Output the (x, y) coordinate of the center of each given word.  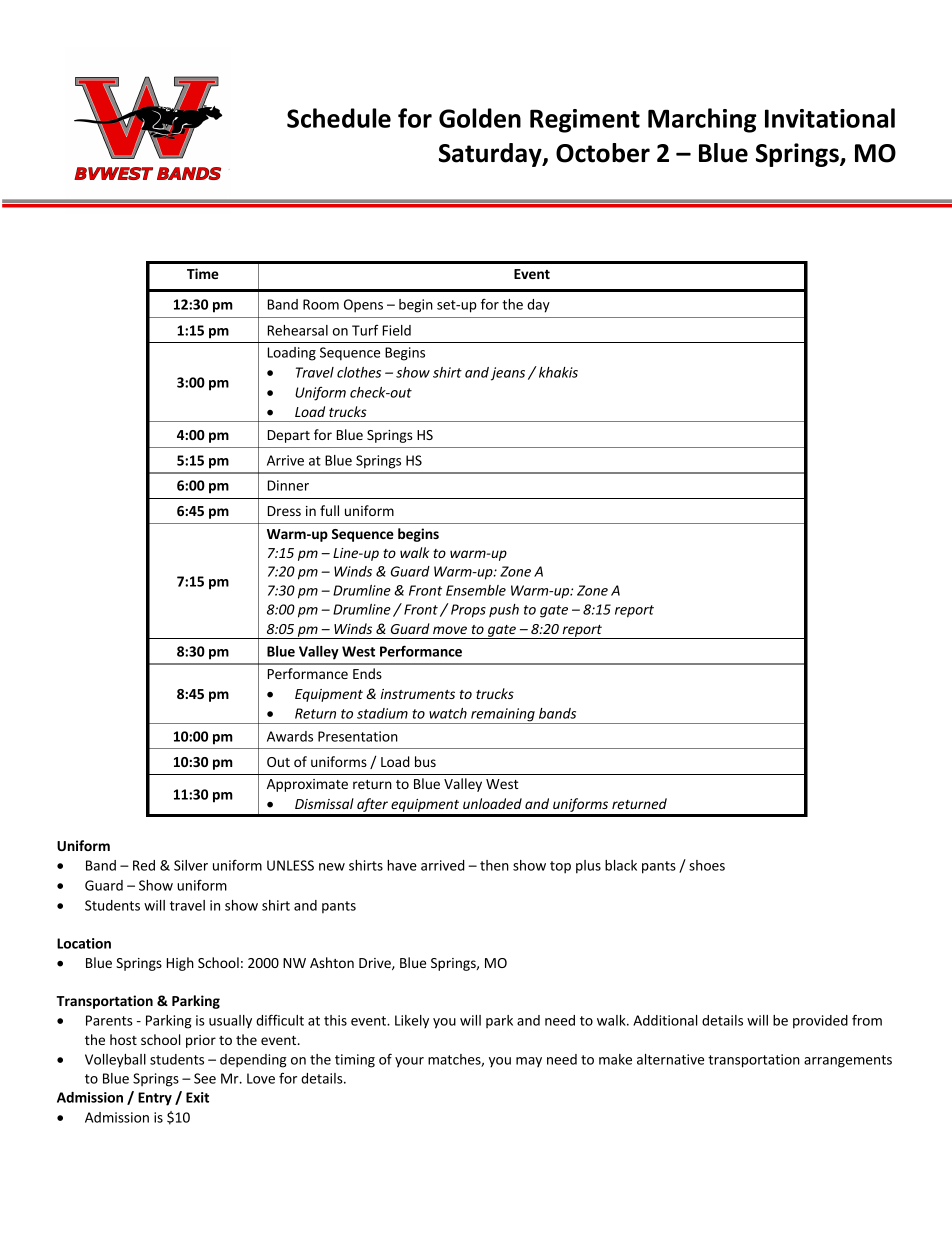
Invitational (830, 118)
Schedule (339, 118)
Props (468, 611)
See (205, 1078)
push (504, 610)
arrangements (848, 1061)
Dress (284, 511)
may (529, 1062)
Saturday (491, 155)
